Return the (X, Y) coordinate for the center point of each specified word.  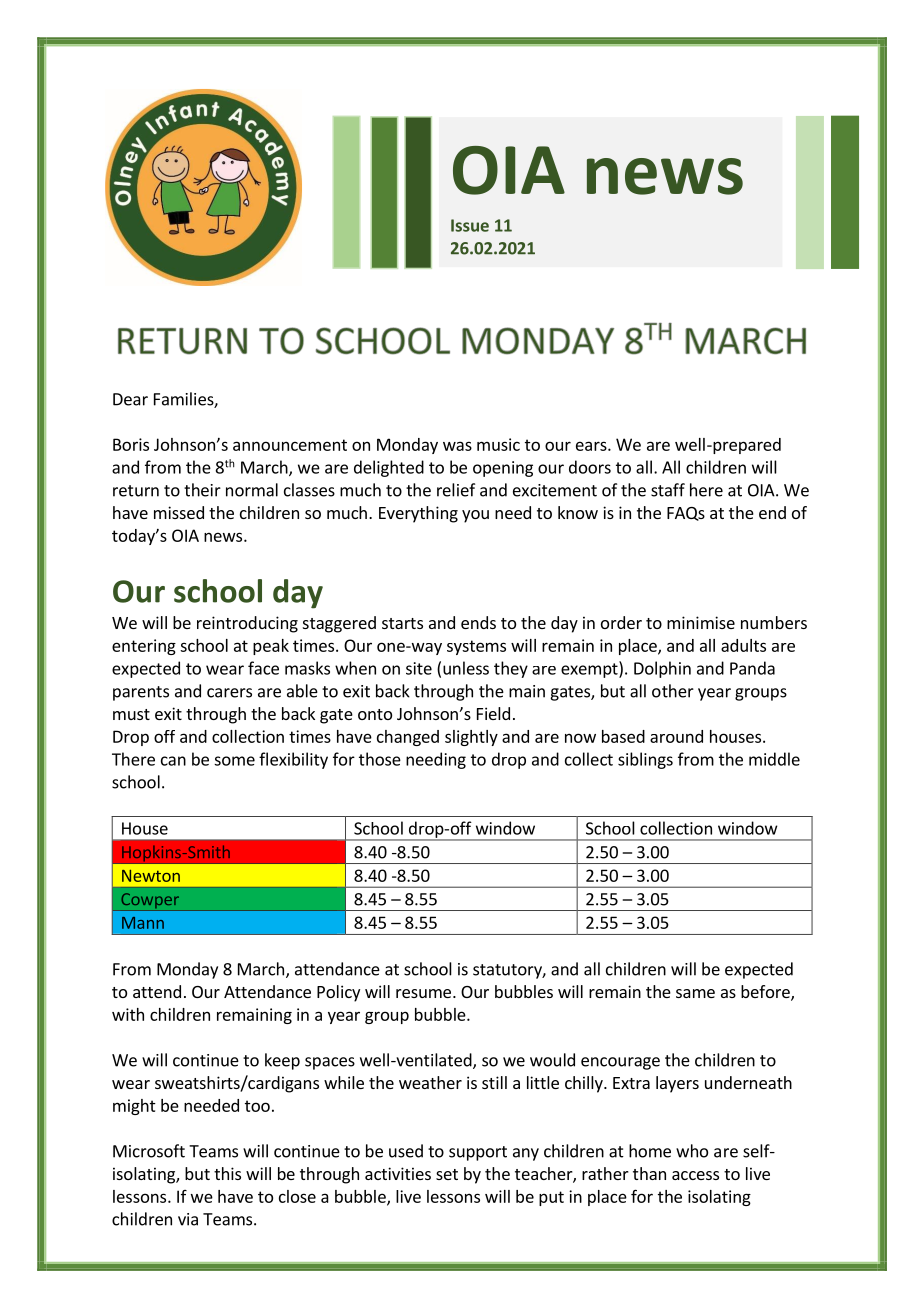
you (475, 516)
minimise (701, 622)
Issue (470, 225)
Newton (151, 876)
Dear (130, 399)
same (695, 993)
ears (592, 446)
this (227, 1173)
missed (179, 512)
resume (423, 993)
